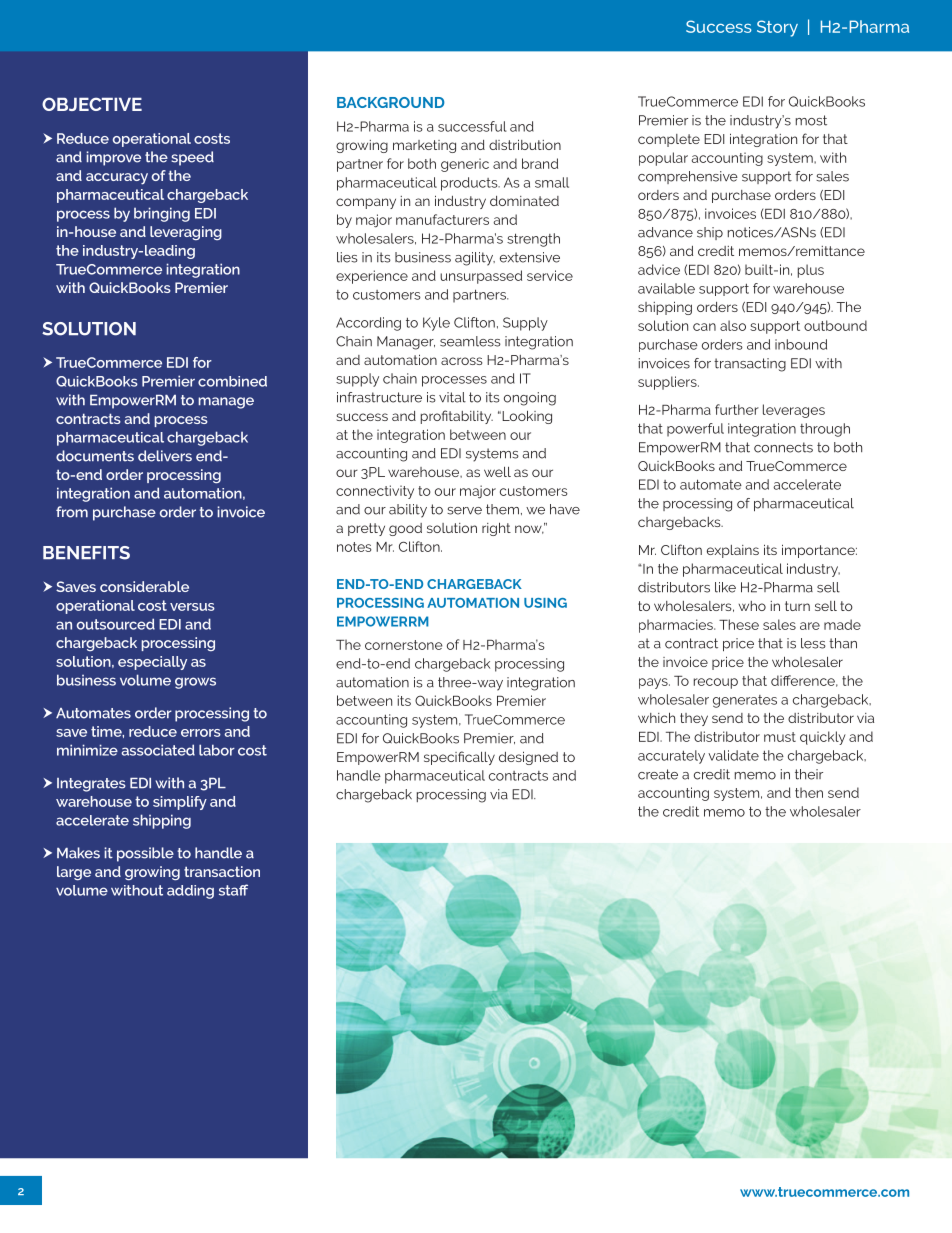  I want to click on combined, so click(232, 381).
